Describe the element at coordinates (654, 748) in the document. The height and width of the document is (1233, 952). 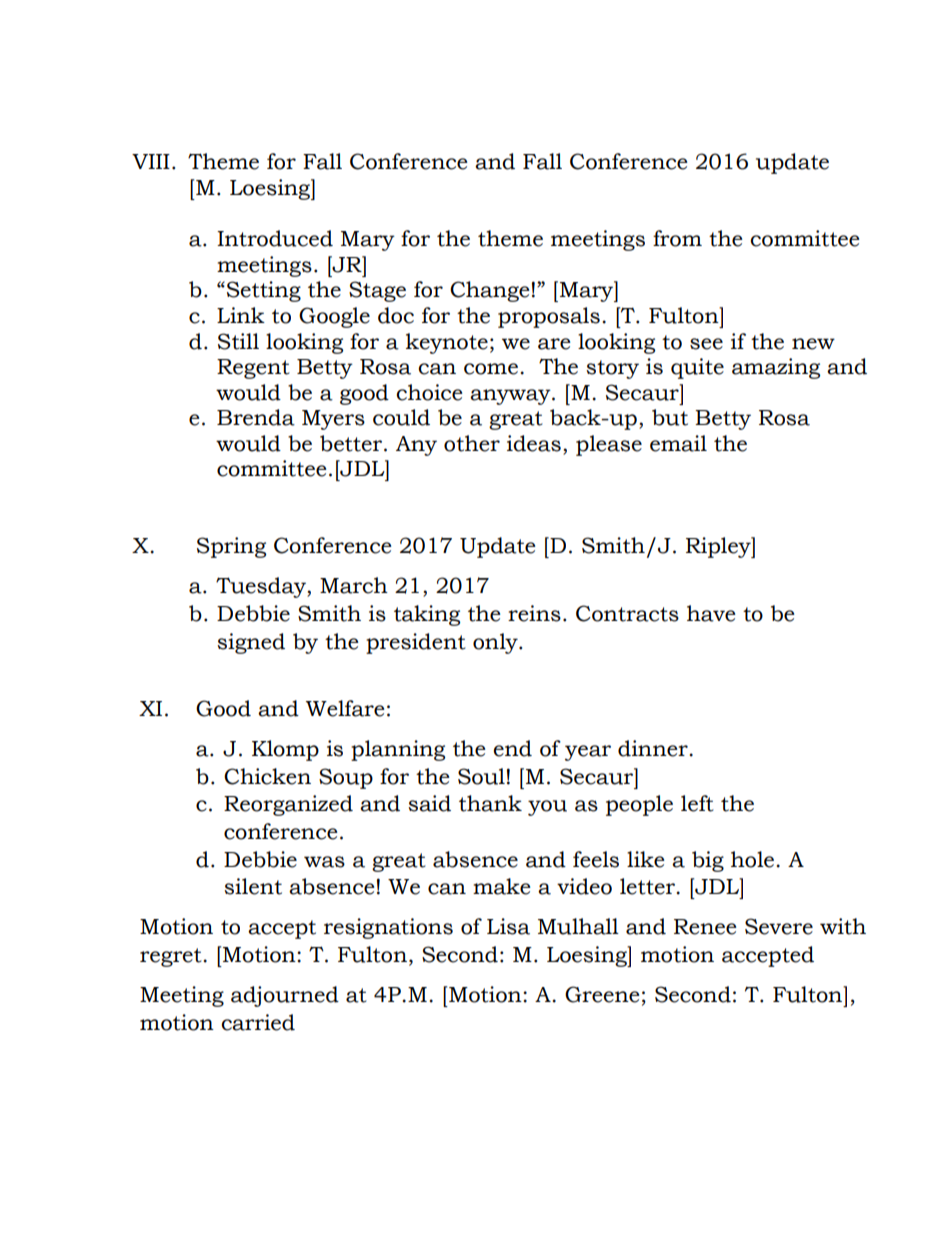
I see `dinner` at that location.
